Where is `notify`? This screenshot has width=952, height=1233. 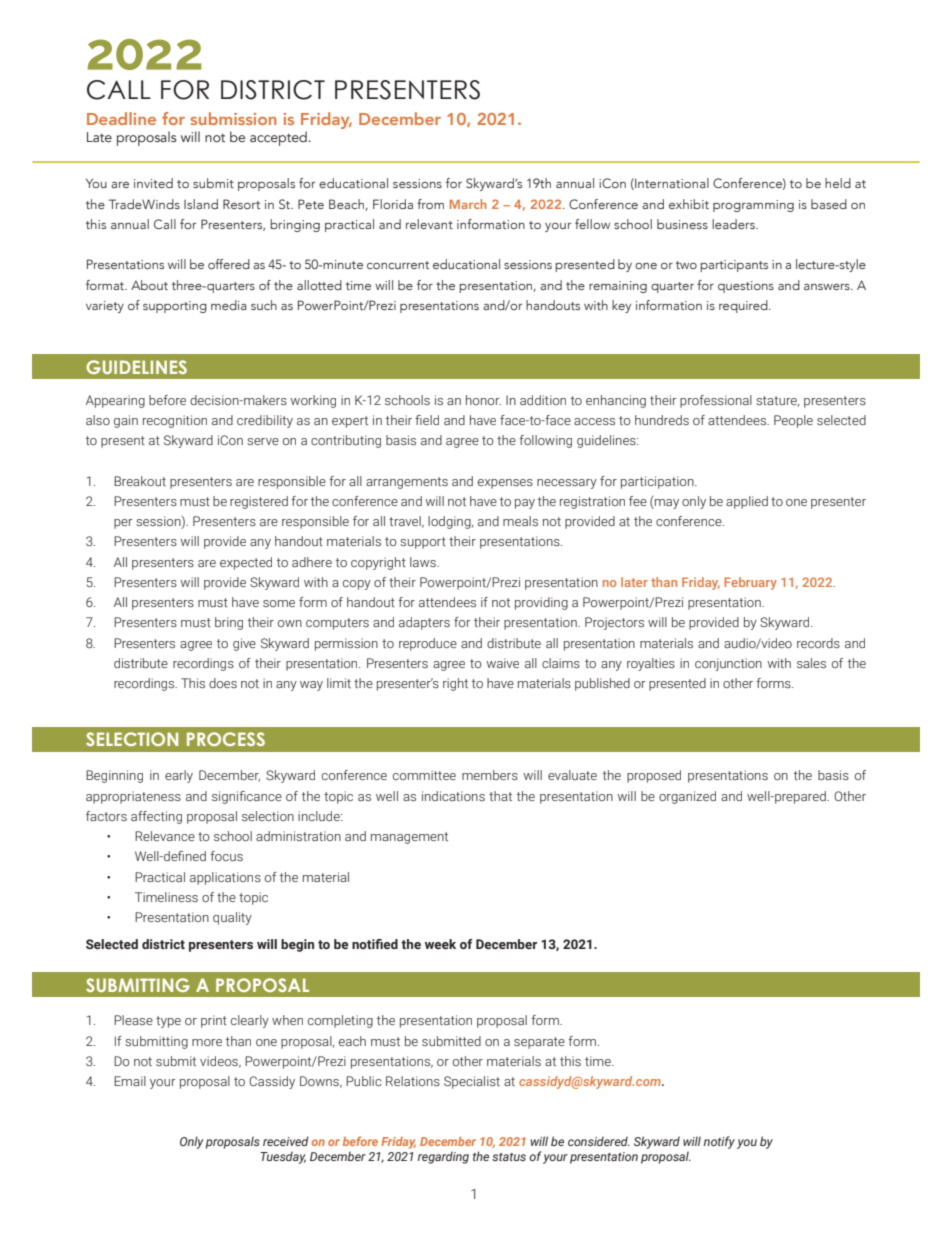
notify is located at coordinates (719, 1142).
